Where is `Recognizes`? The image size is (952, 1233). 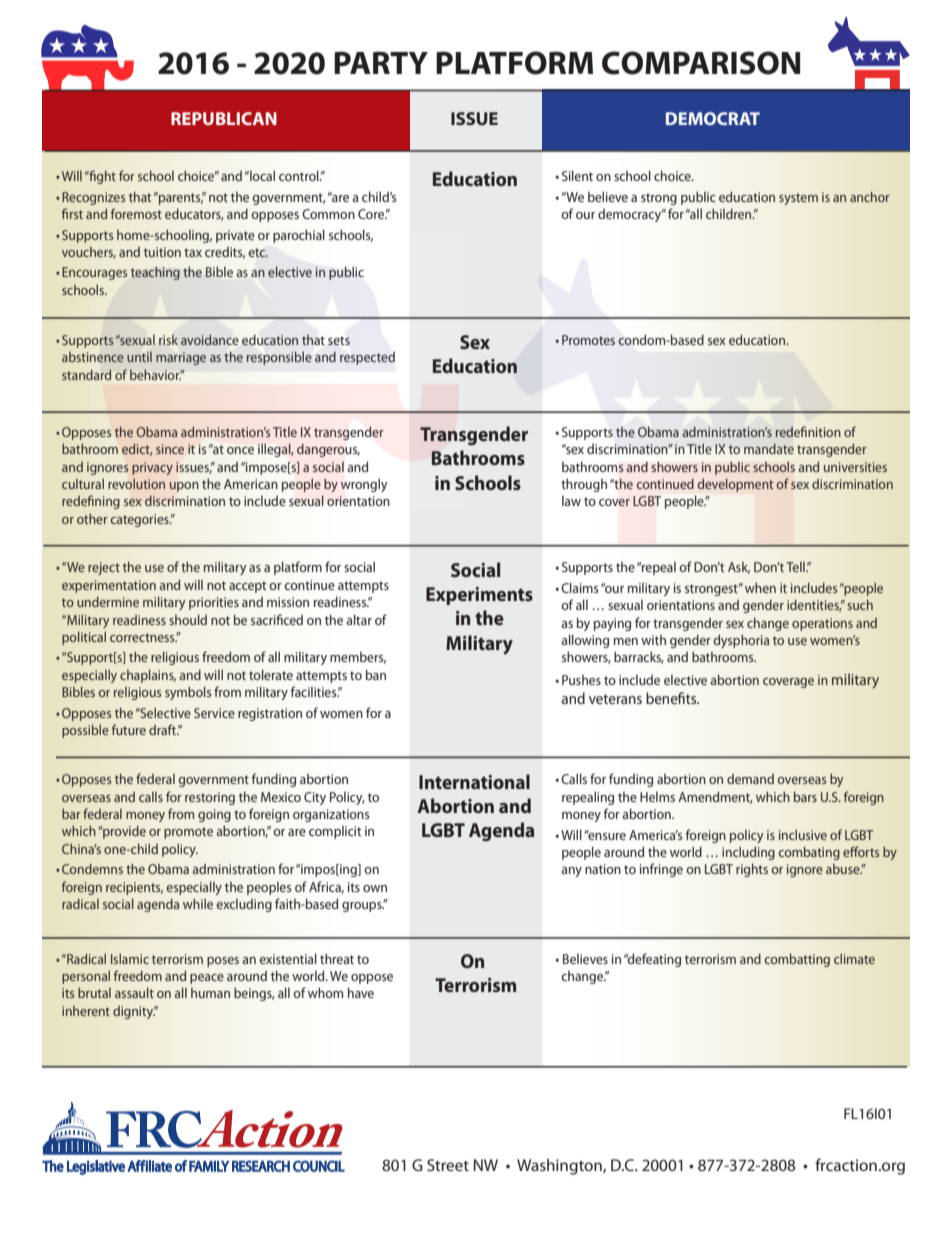
Recognizes is located at coordinates (93, 198).
